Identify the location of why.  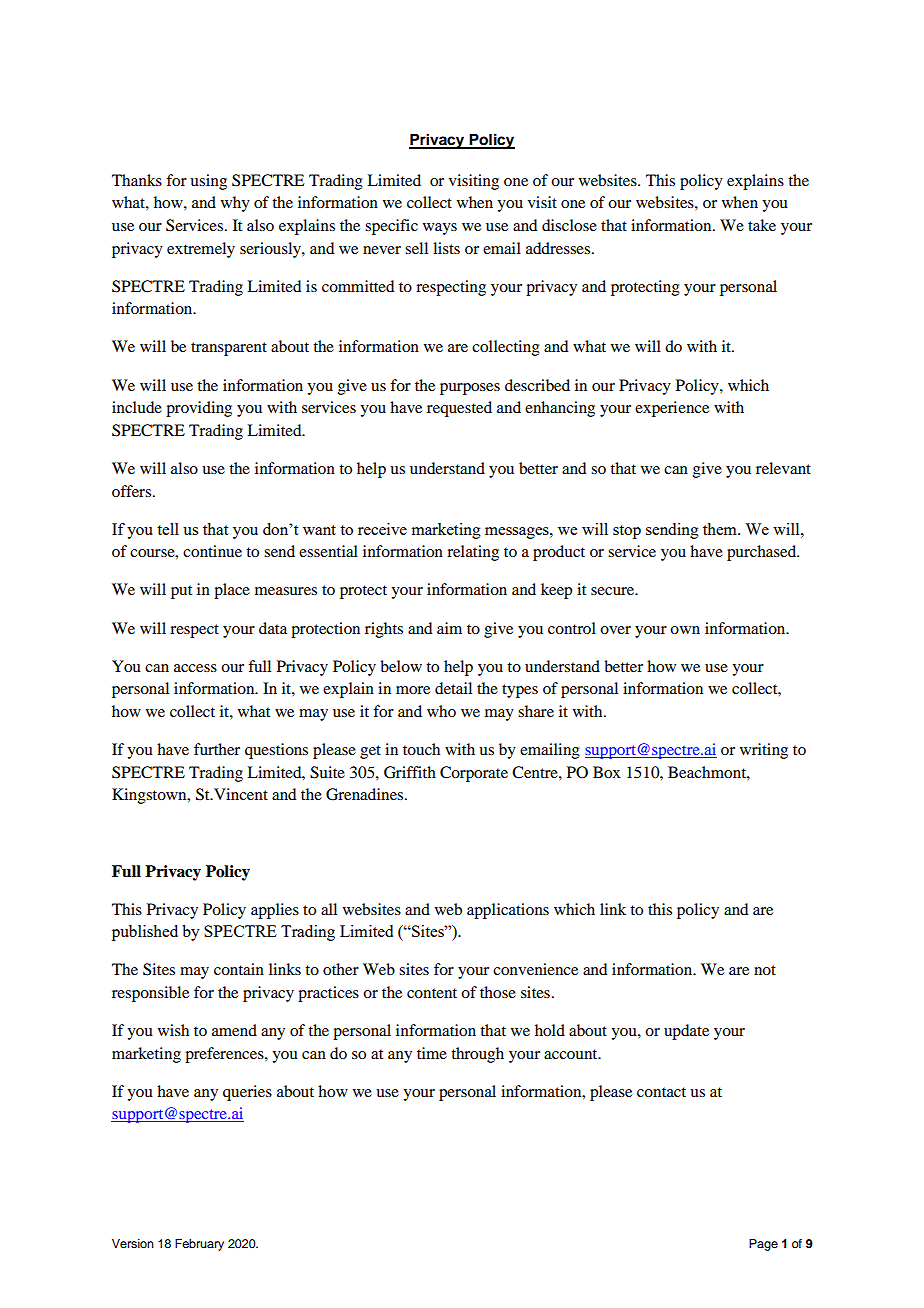
(235, 204).
